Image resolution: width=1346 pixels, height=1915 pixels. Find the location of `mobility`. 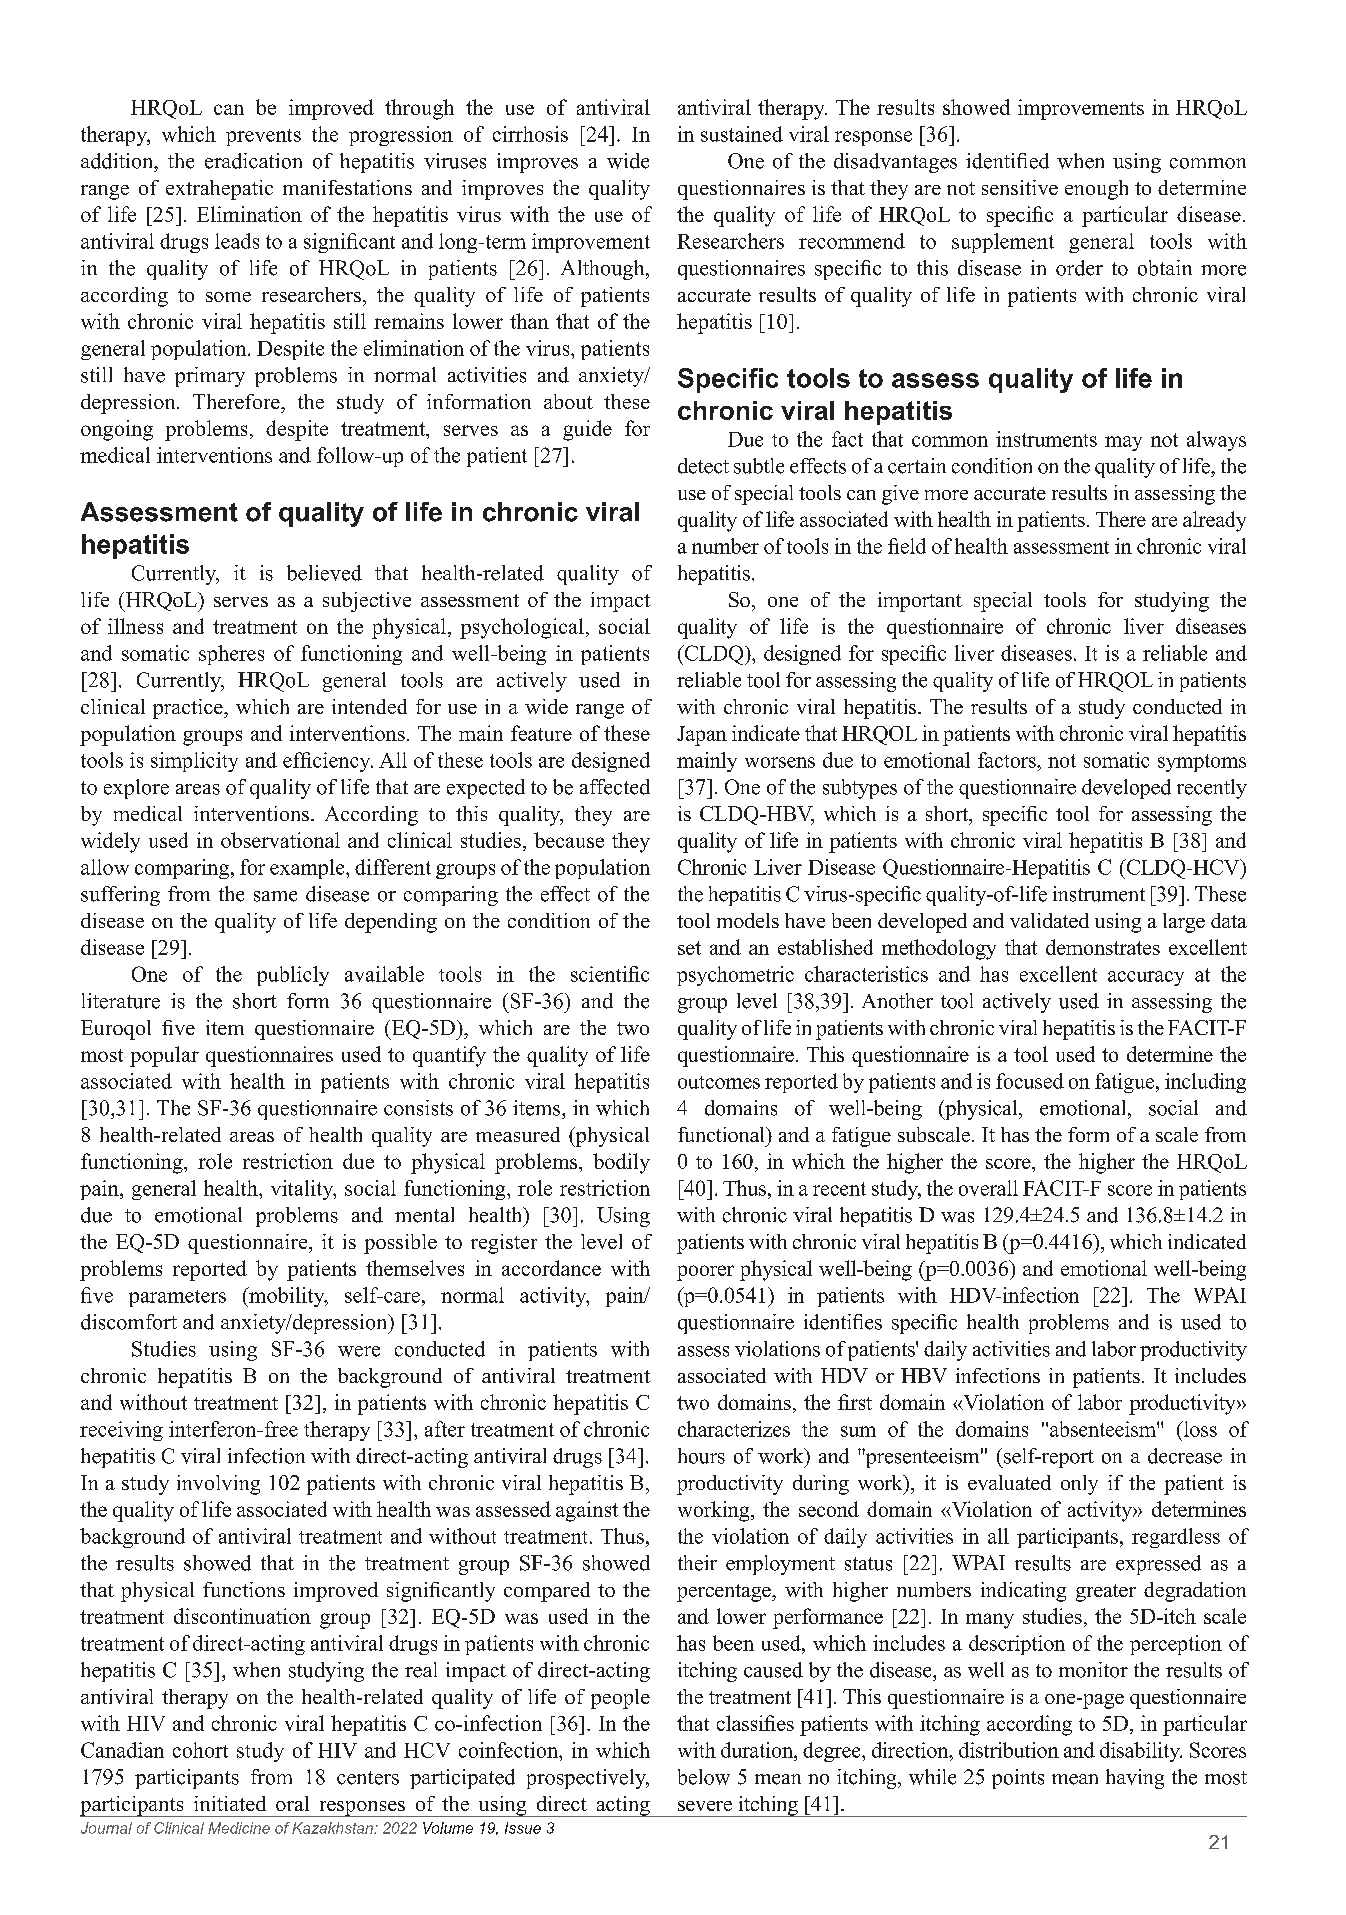

mobility is located at coordinates (287, 1297).
